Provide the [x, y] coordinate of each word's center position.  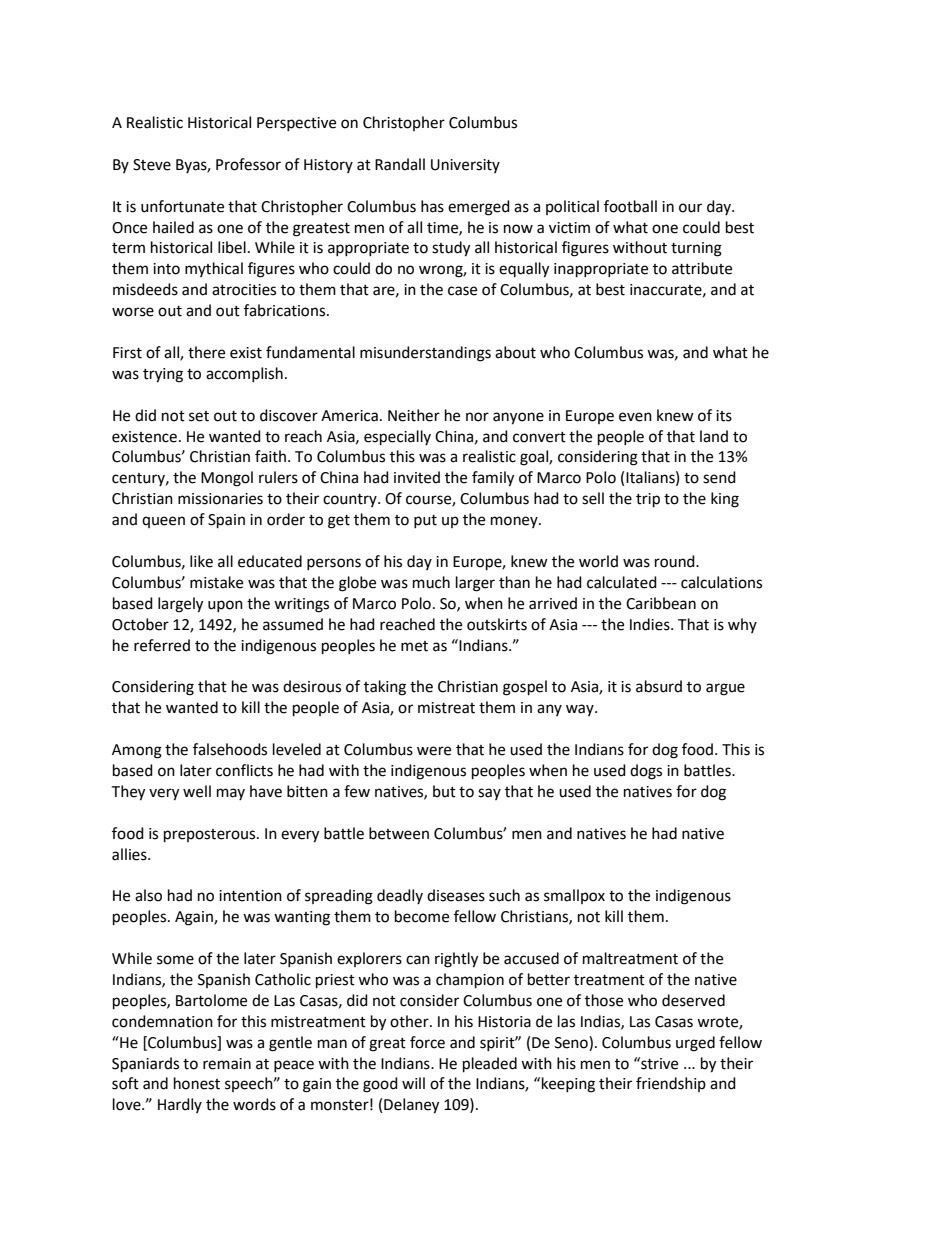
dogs [646, 772]
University [465, 166]
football [630, 206]
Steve [152, 165]
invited [417, 477]
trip [648, 500]
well [197, 791]
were [434, 751]
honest [197, 1083]
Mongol [227, 479]
